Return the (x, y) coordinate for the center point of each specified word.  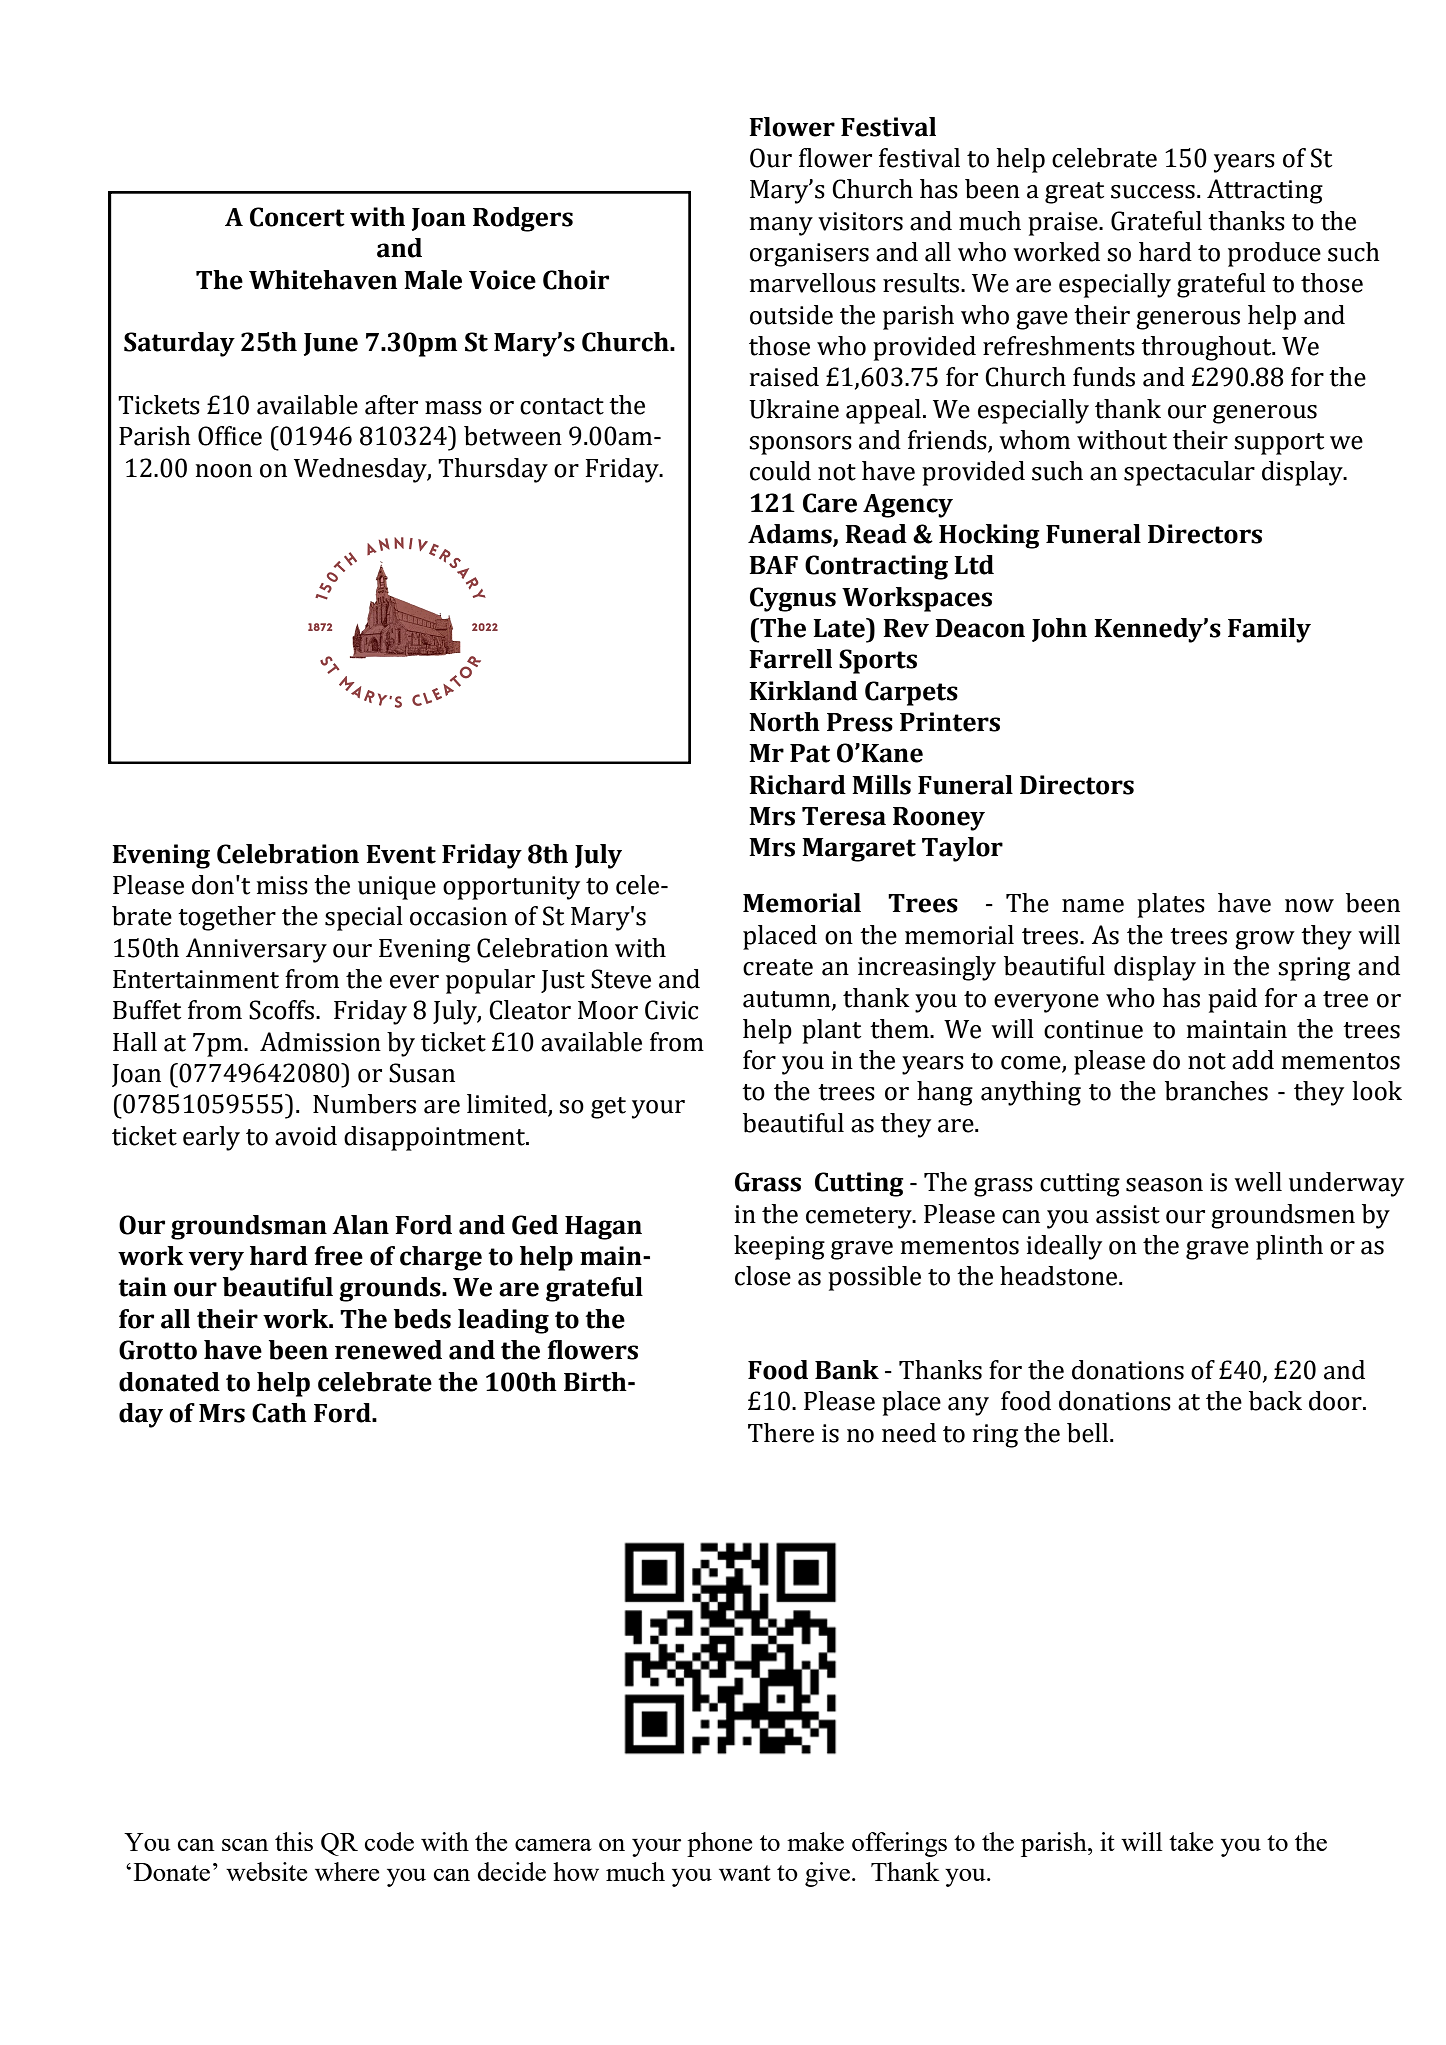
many (781, 226)
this (294, 1841)
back (1275, 1401)
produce (1274, 254)
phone (719, 1844)
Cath (279, 1413)
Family (1269, 630)
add (1253, 1060)
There (781, 1433)
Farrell (791, 659)
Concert (297, 217)
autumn (788, 1000)
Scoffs (281, 1010)
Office (230, 436)
